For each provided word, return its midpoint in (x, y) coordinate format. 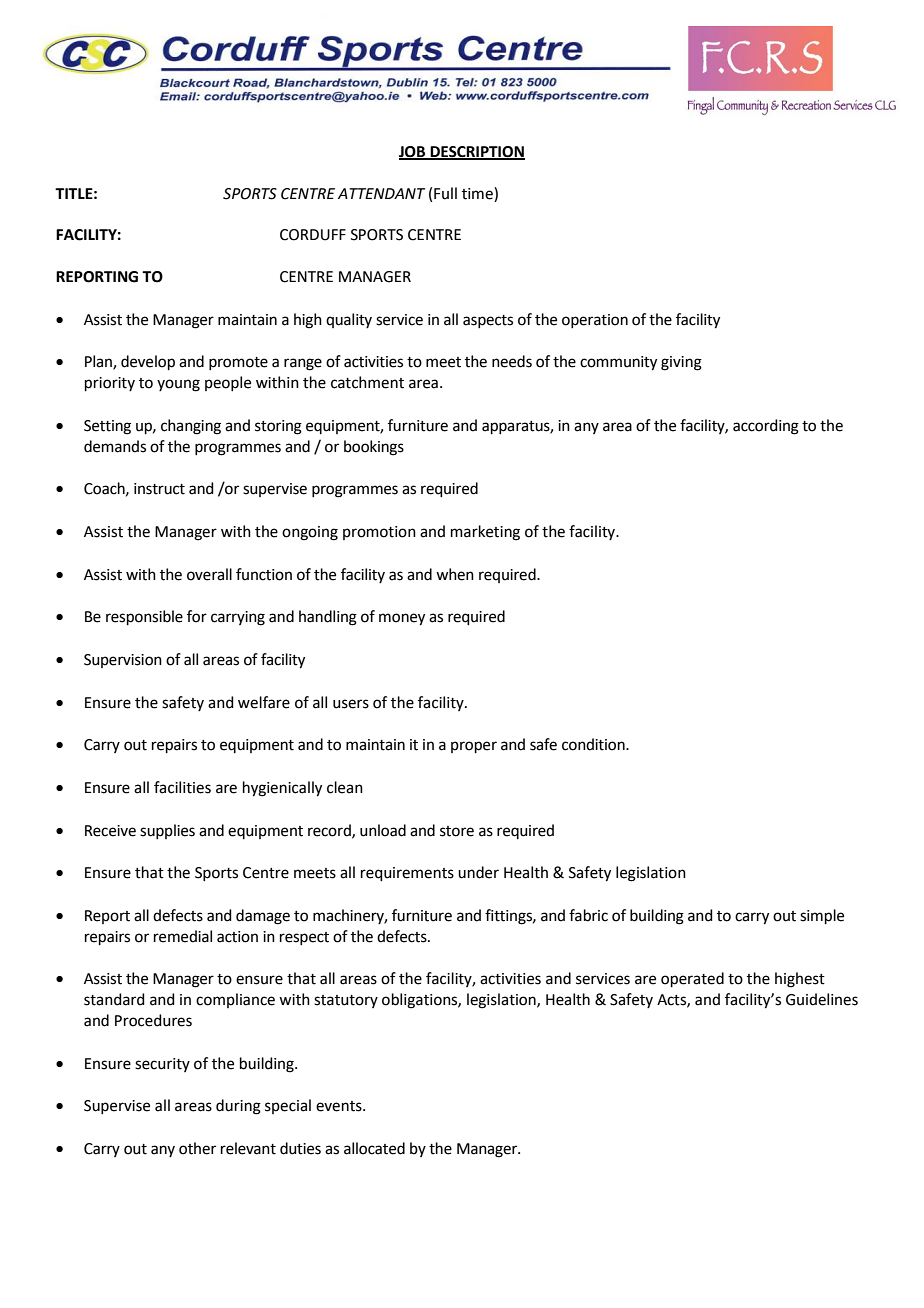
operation (595, 321)
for (197, 616)
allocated (374, 1148)
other (197, 1148)
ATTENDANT (382, 193)
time (478, 193)
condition (594, 744)
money (402, 619)
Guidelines (822, 999)
